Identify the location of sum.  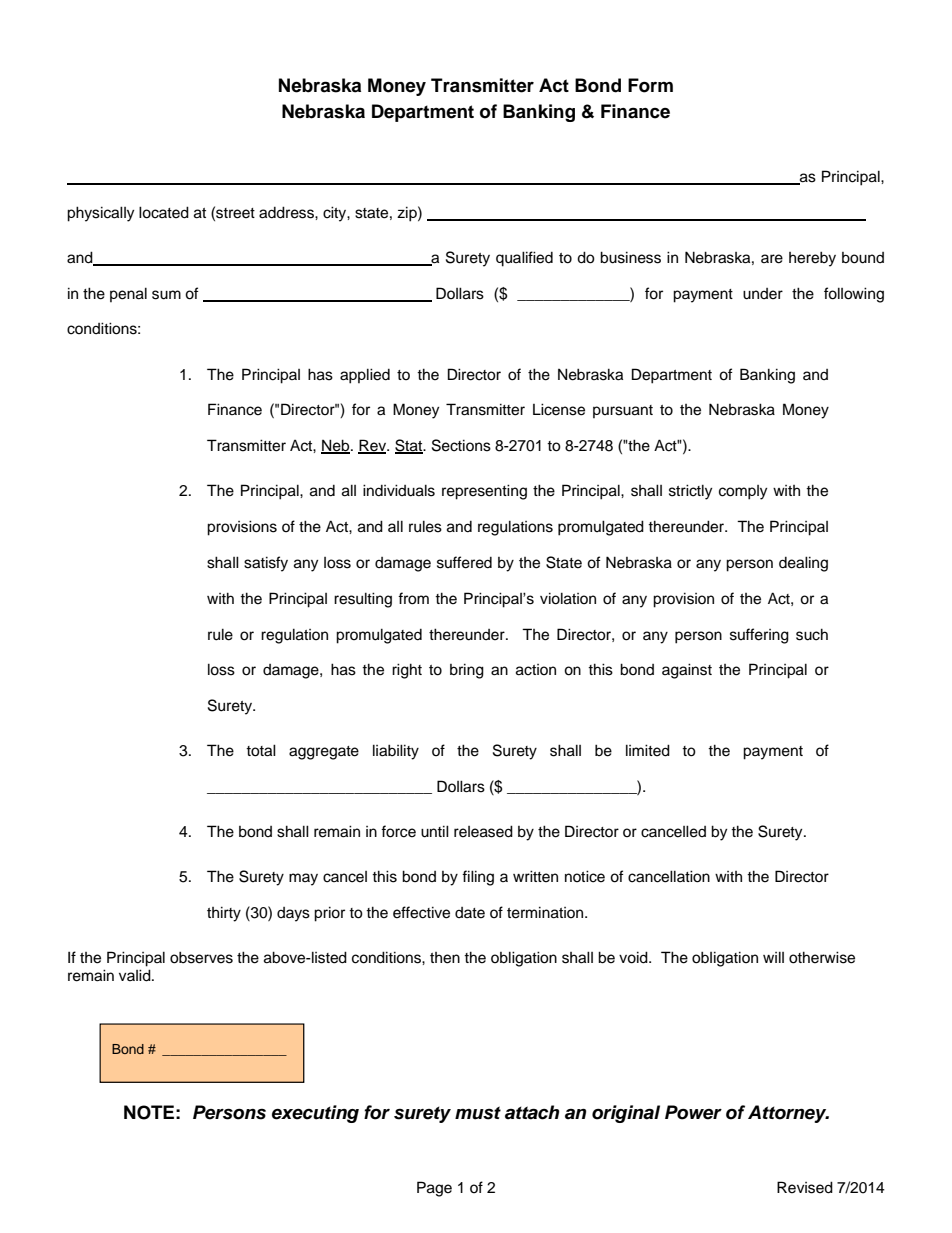
(166, 295).
